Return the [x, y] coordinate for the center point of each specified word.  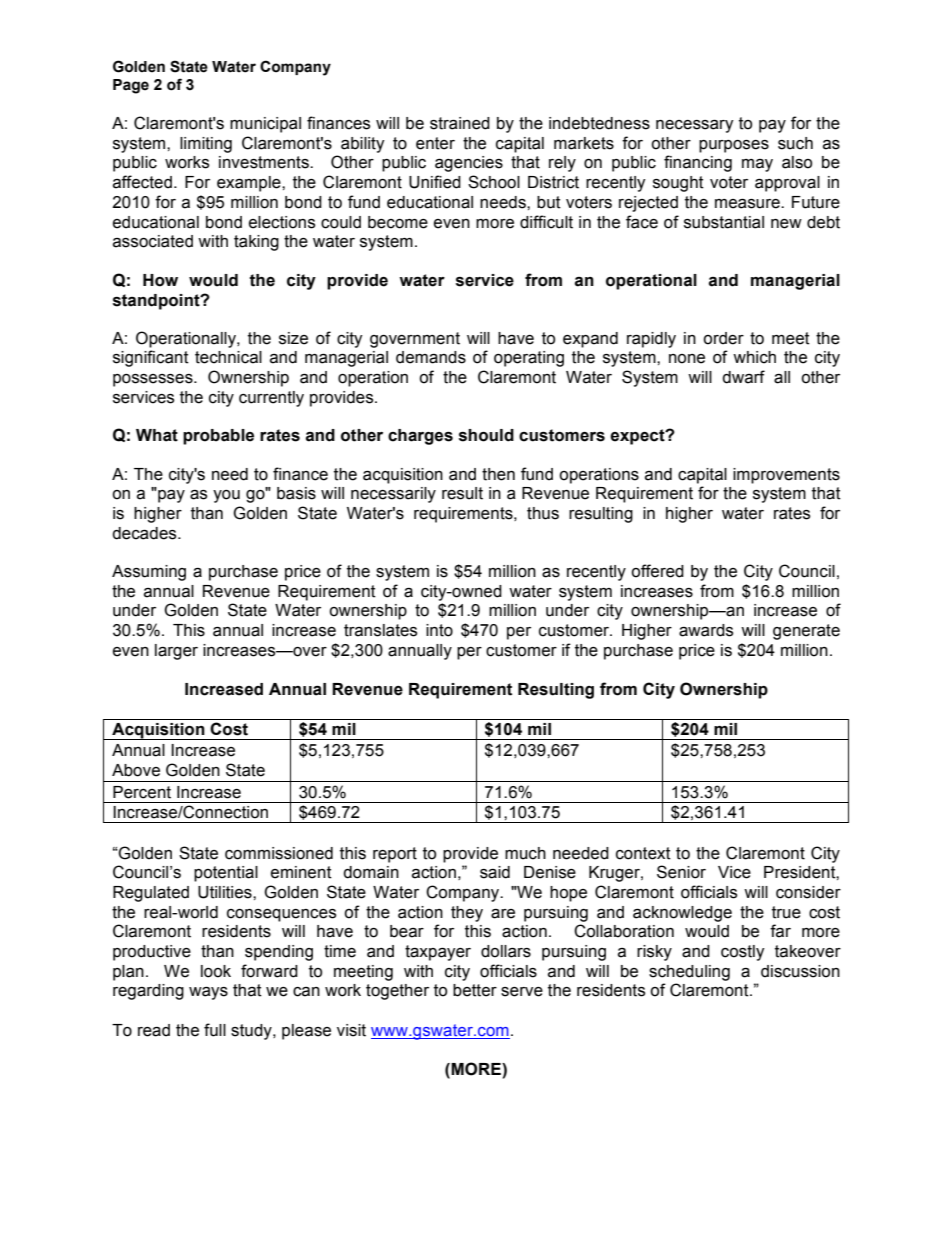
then [498, 474]
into [439, 630]
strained [460, 123]
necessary [695, 126]
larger [176, 652]
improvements [786, 476]
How [160, 280]
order [723, 338]
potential [226, 874]
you [226, 496]
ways [208, 993]
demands [431, 357]
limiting [206, 145]
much [525, 853]
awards [706, 630]
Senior [681, 872]
